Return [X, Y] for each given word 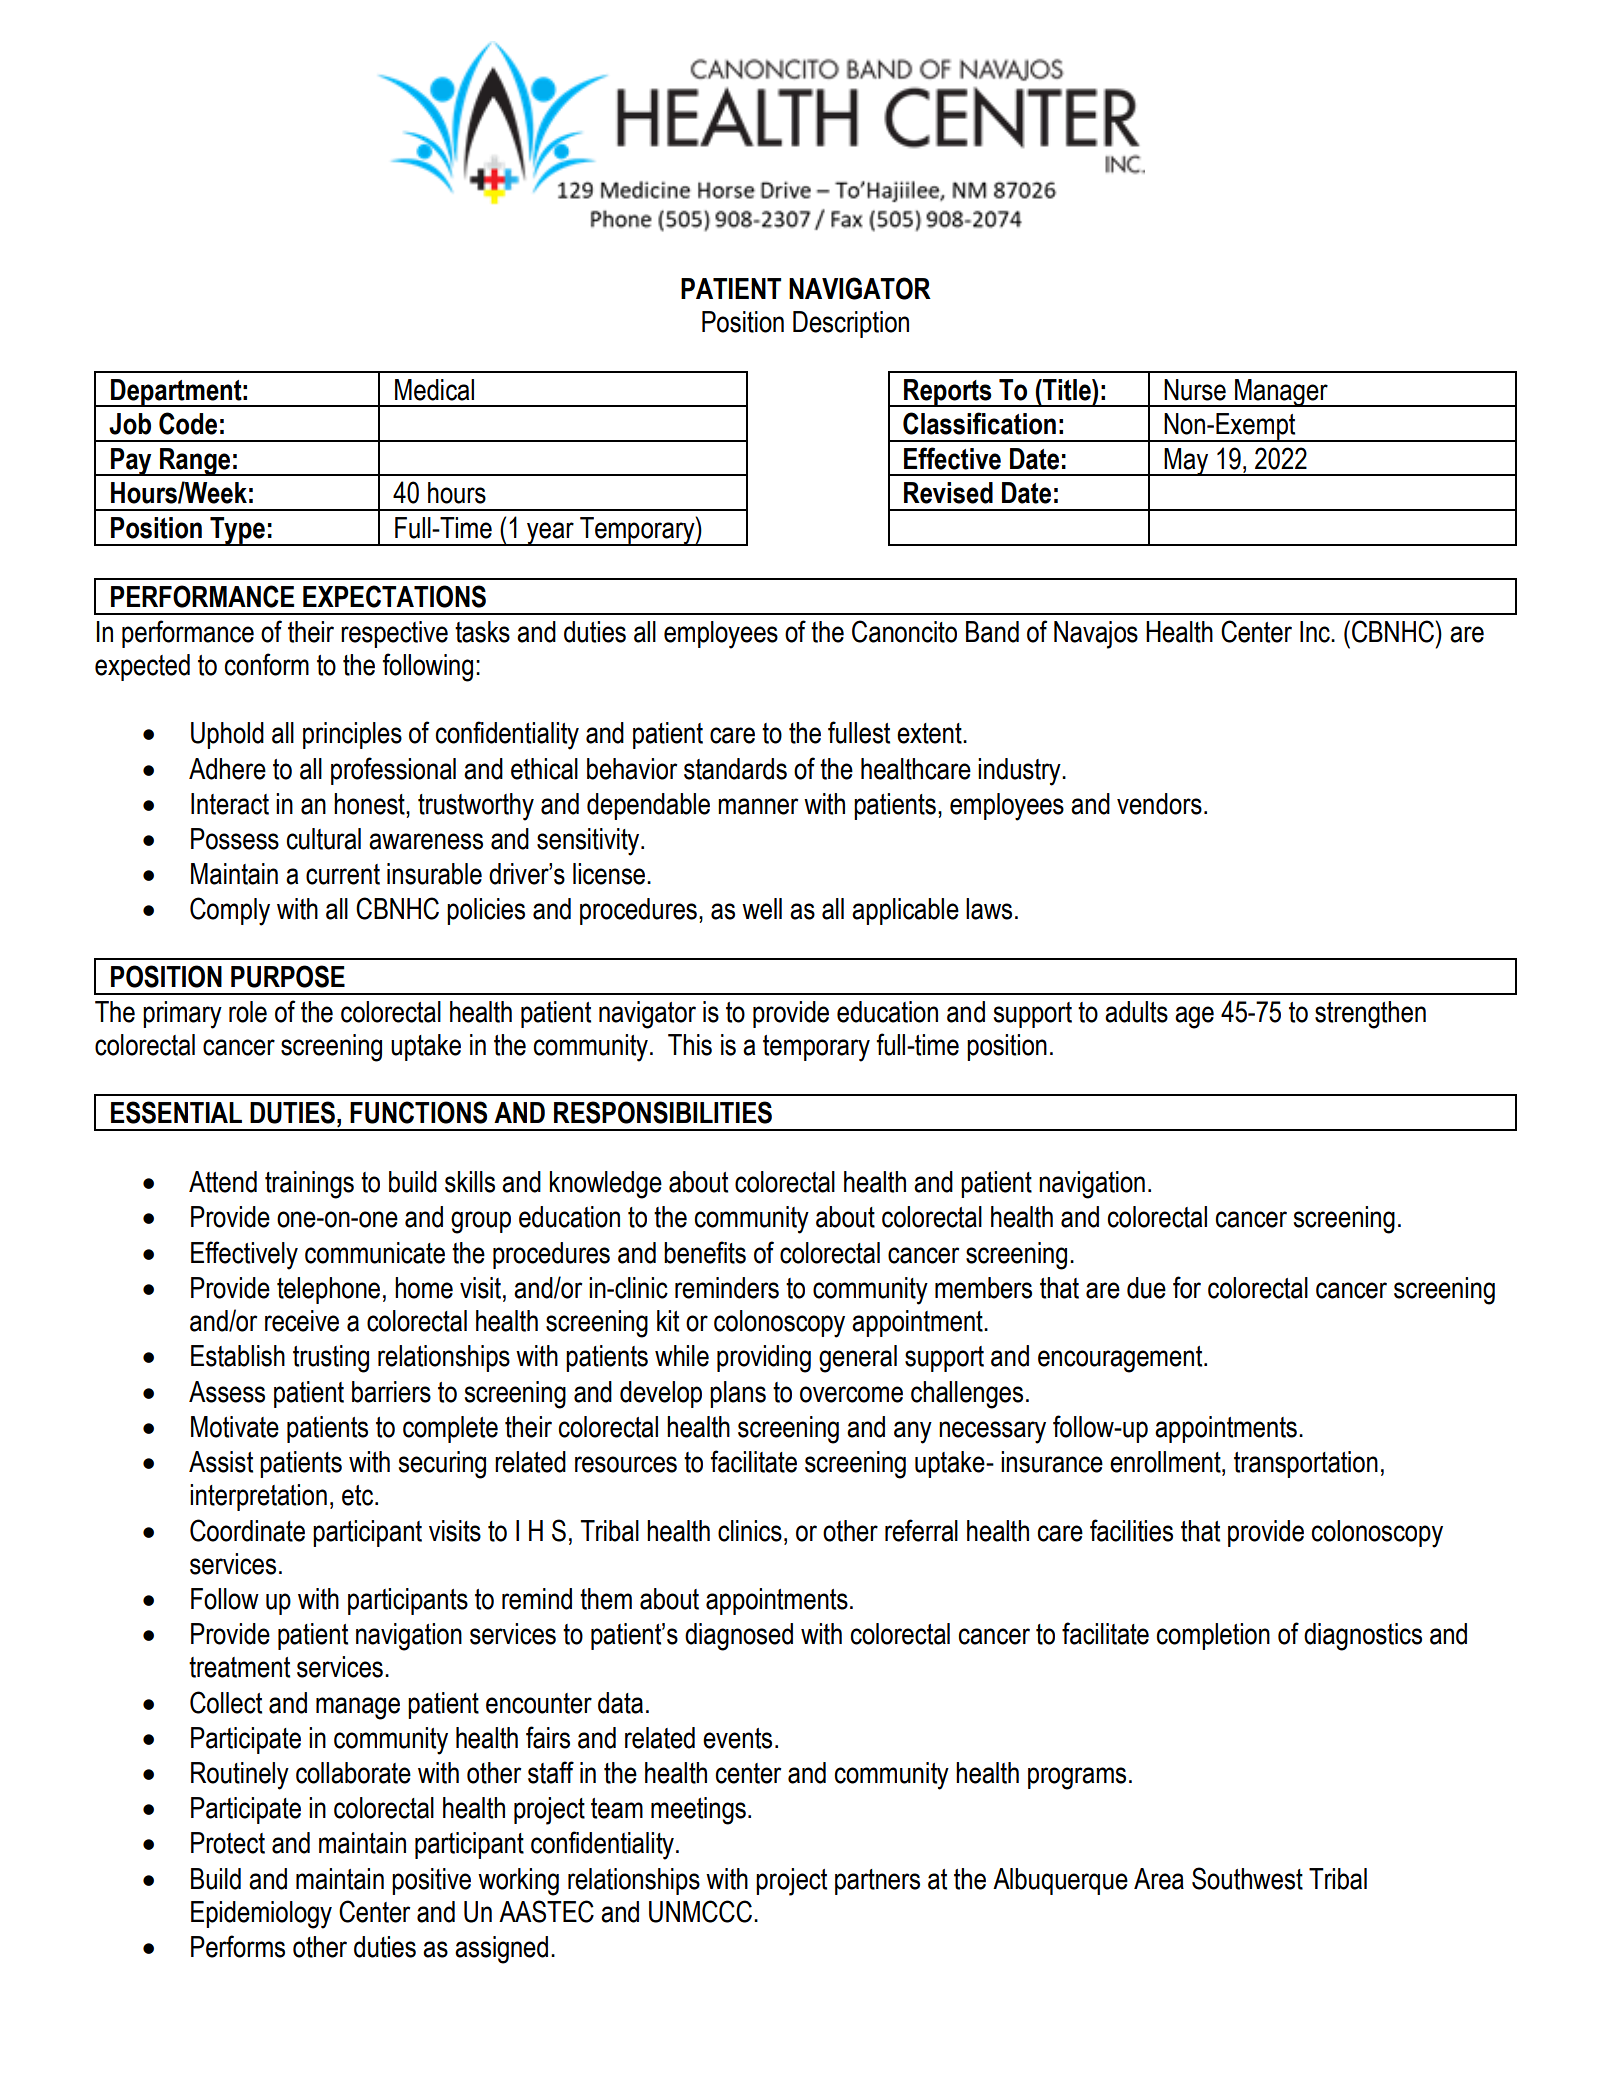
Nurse [1195, 390]
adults [1136, 1012]
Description [851, 324]
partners [877, 1882]
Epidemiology [261, 1915]
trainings [309, 1185]
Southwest [1247, 1878]
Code [188, 423]
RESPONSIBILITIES [663, 1112]
